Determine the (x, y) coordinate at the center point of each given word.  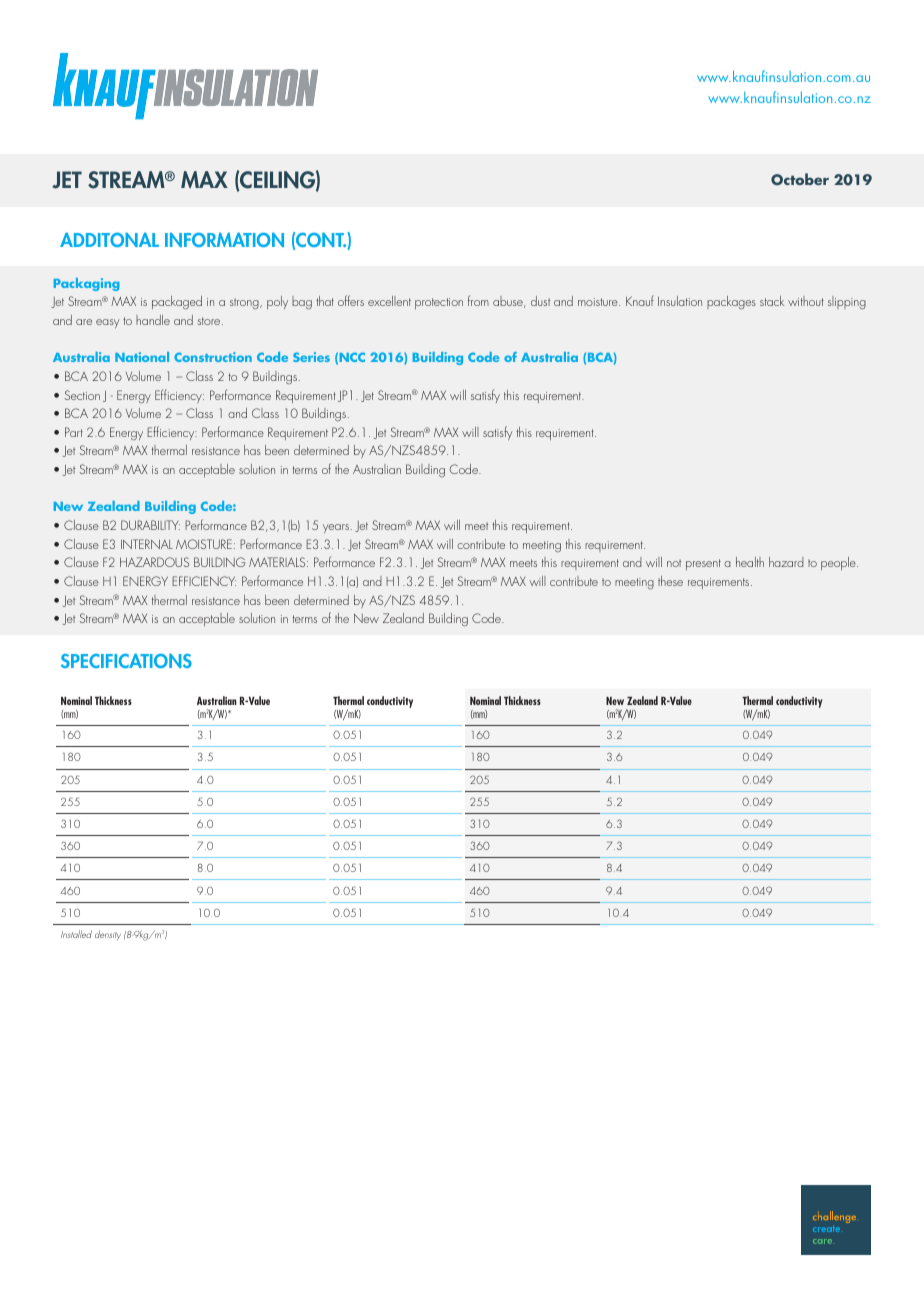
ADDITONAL (109, 239)
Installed (76, 934)
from (478, 300)
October (800, 179)
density (108, 935)
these (670, 581)
